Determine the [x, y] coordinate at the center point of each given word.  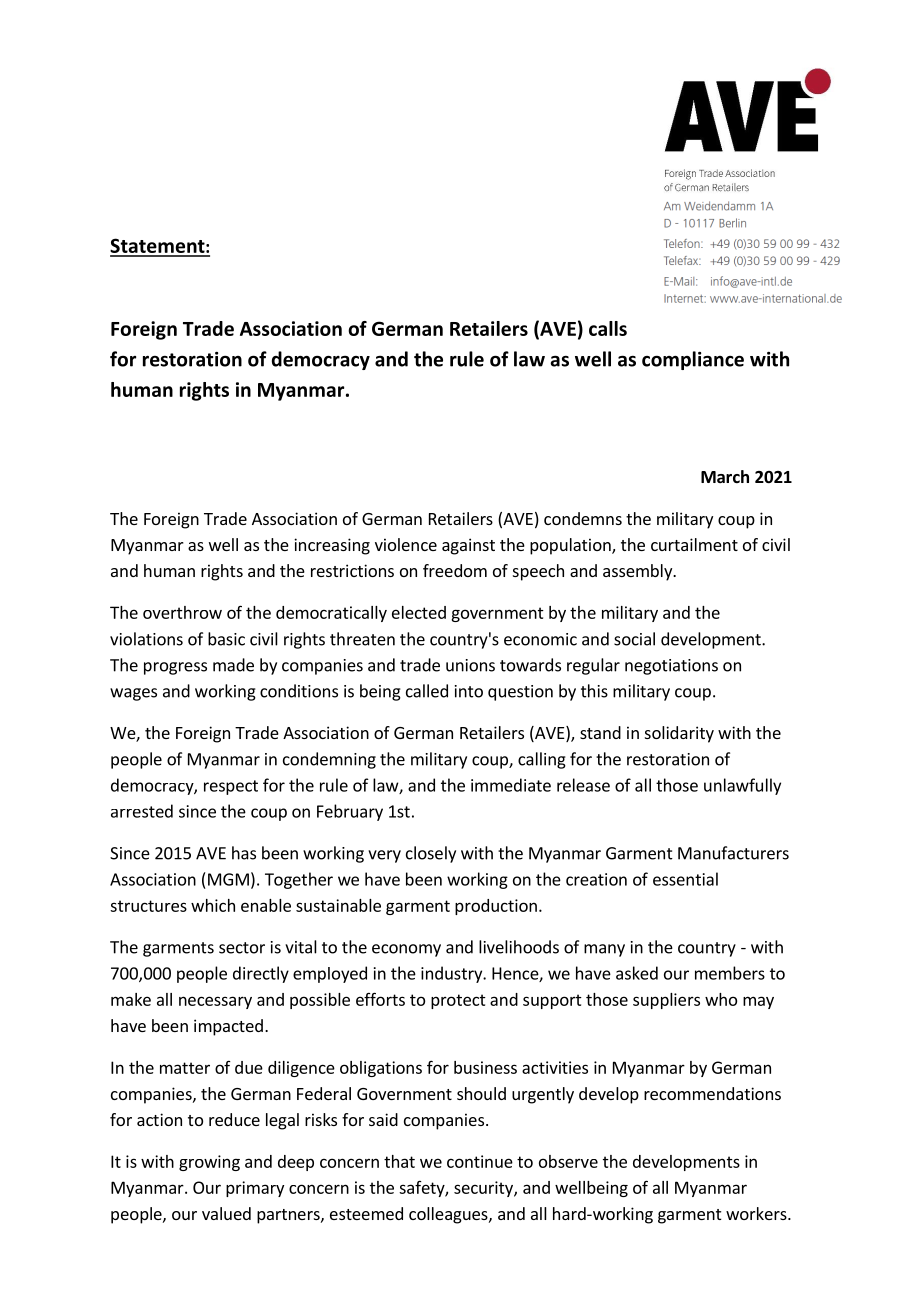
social [634, 639]
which [213, 905]
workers [757, 1213]
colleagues [449, 1215]
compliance [693, 360]
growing [209, 1163]
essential [685, 879]
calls [608, 328]
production [496, 907]
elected [419, 612]
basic [226, 639]
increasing [332, 546]
